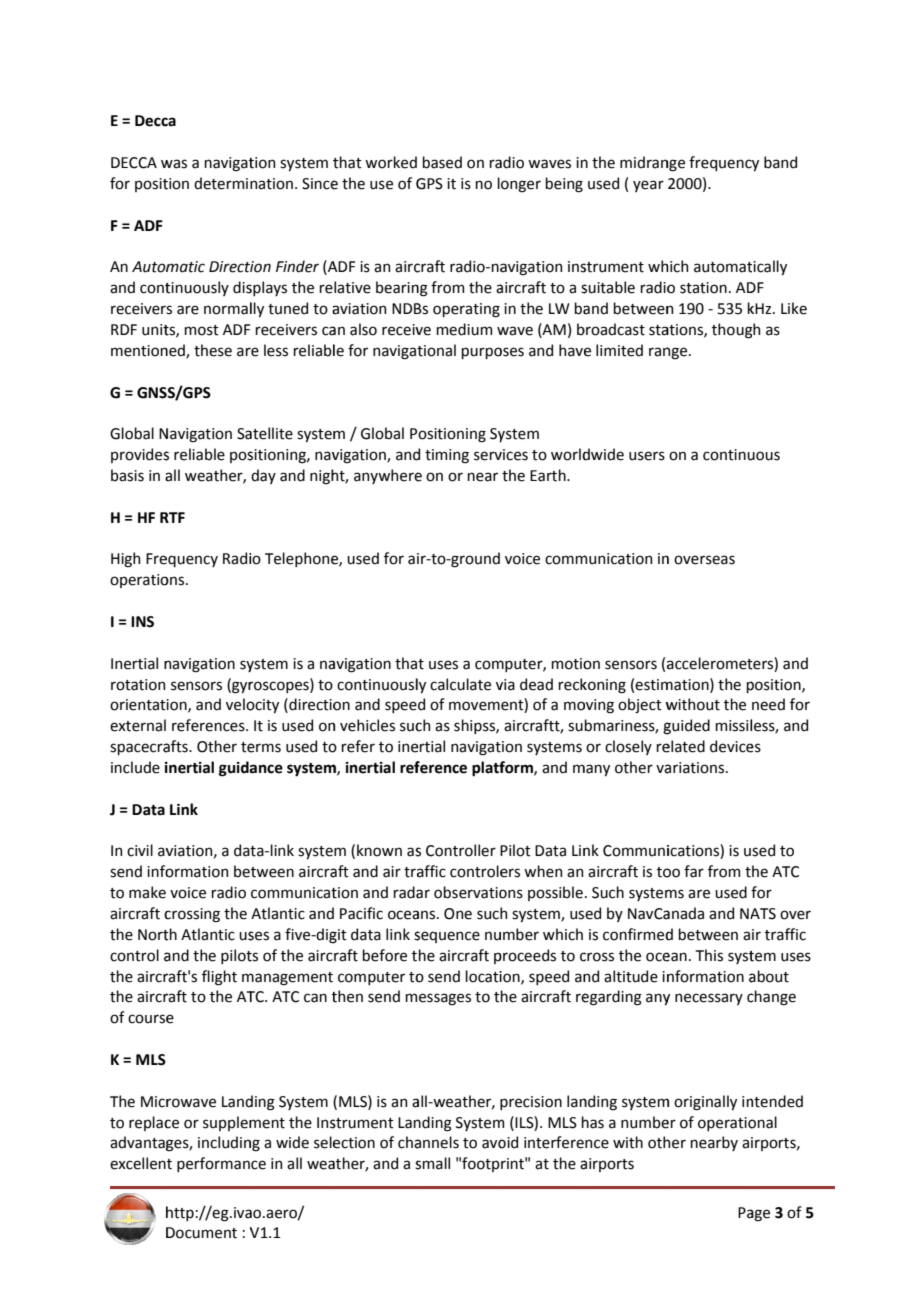  Describe the element at coordinates (320, 184) in the document. I see `Since` at that location.
